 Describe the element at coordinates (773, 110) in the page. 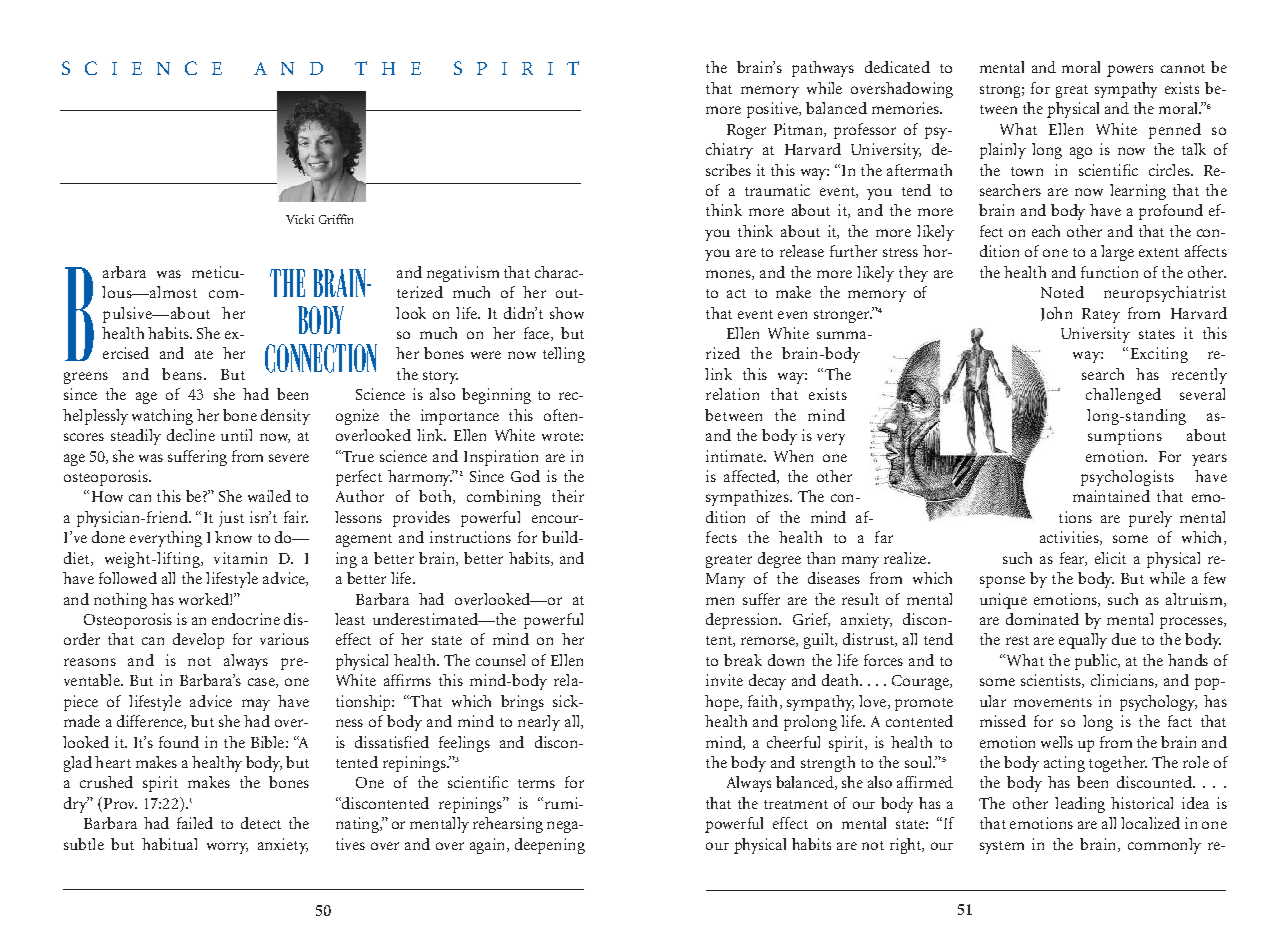

I see `positive` at that location.
